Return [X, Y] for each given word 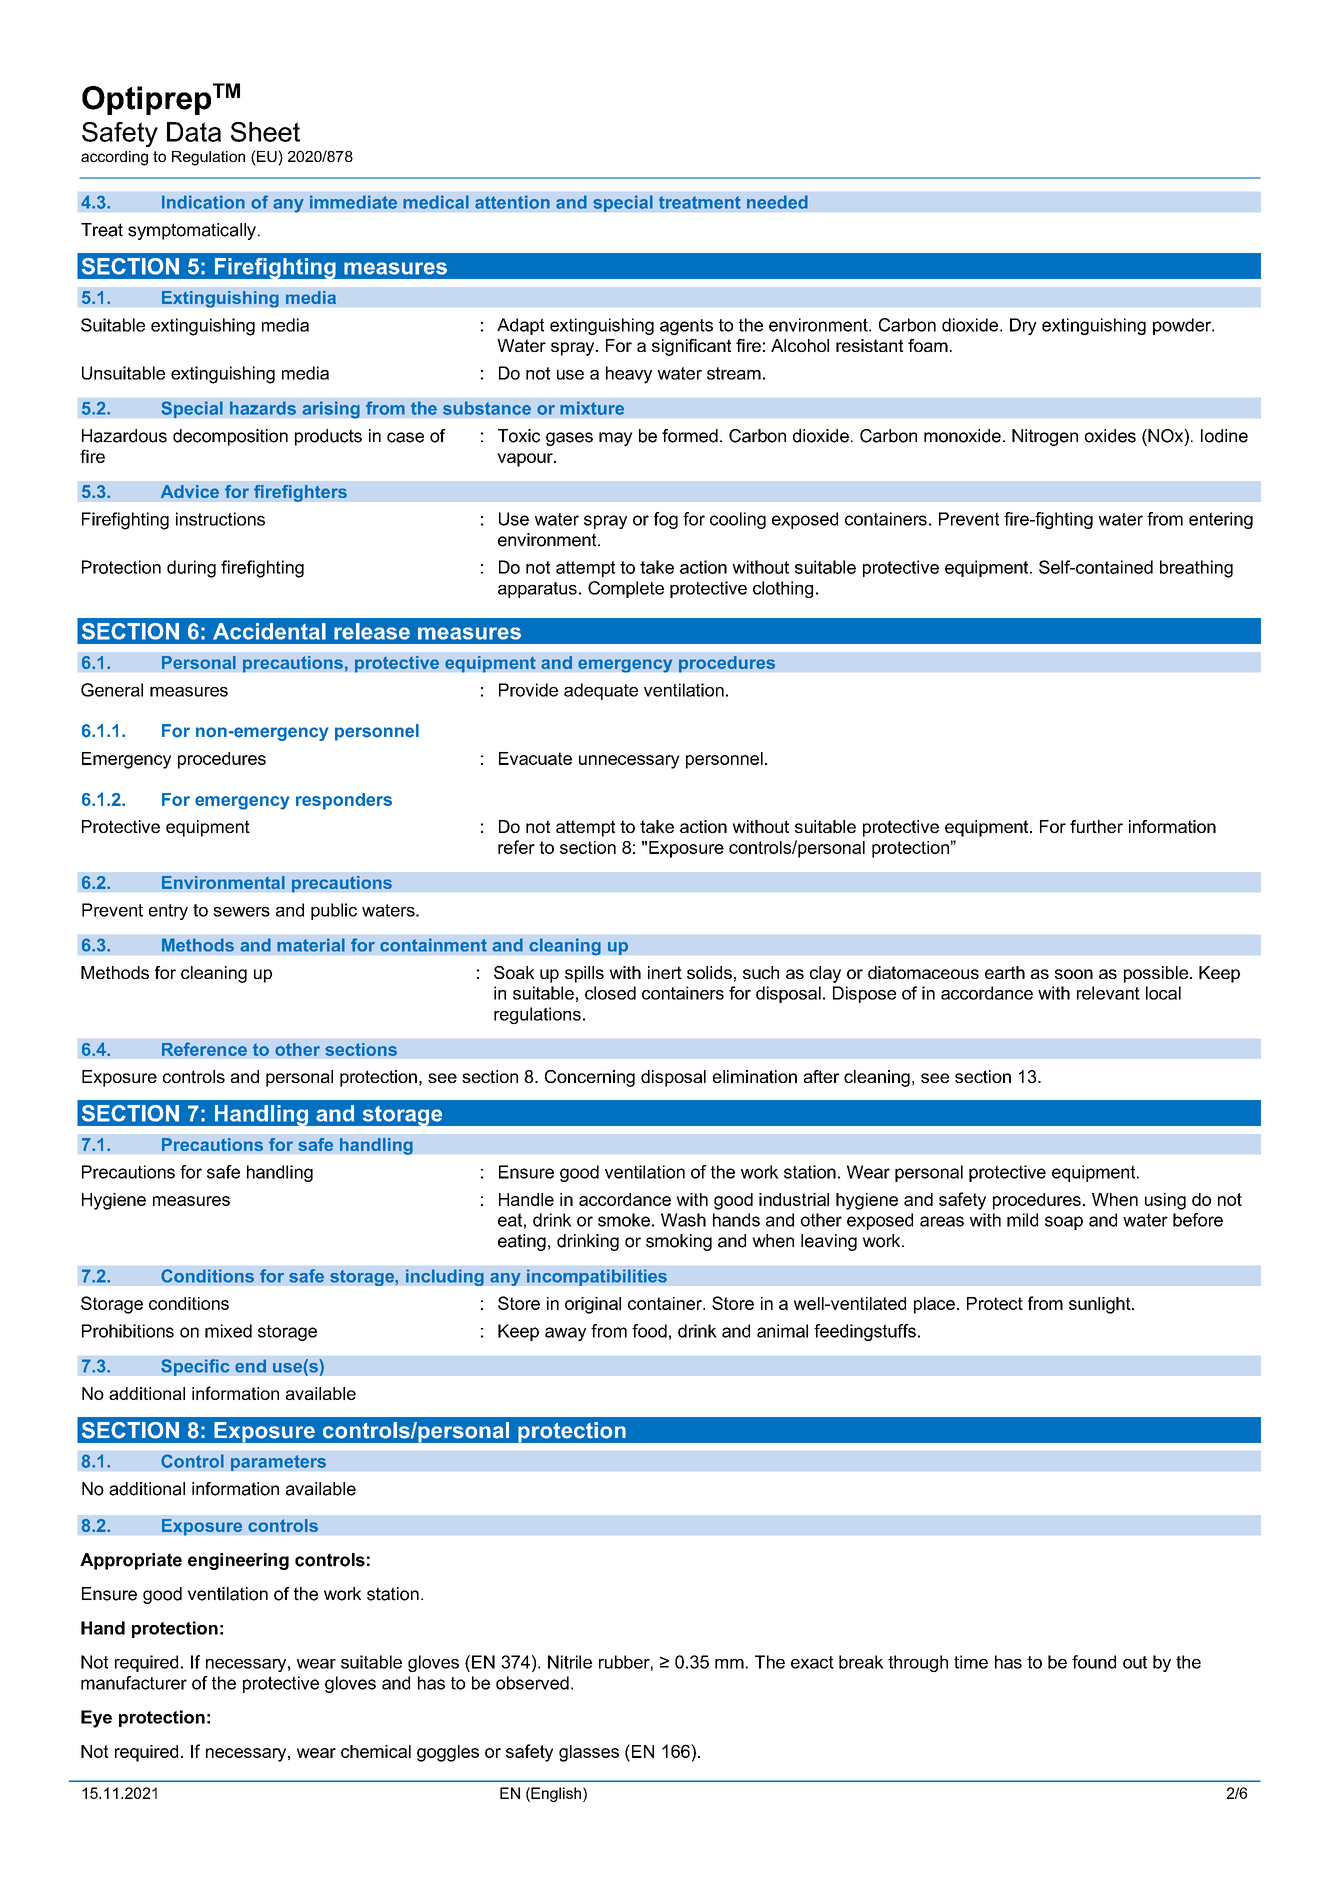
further [1096, 826]
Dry [1023, 326]
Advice [190, 491]
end [250, 1366]
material [311, 945]
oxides [1110, 436]
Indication [203, 202]
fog [666, 520]
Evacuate [535, 758]
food [649, 1331]
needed [777, 202]
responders [344, 801]
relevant [1108, 993]
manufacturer [134, 1683]
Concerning [590, 1078]
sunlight [1101, 1305]
